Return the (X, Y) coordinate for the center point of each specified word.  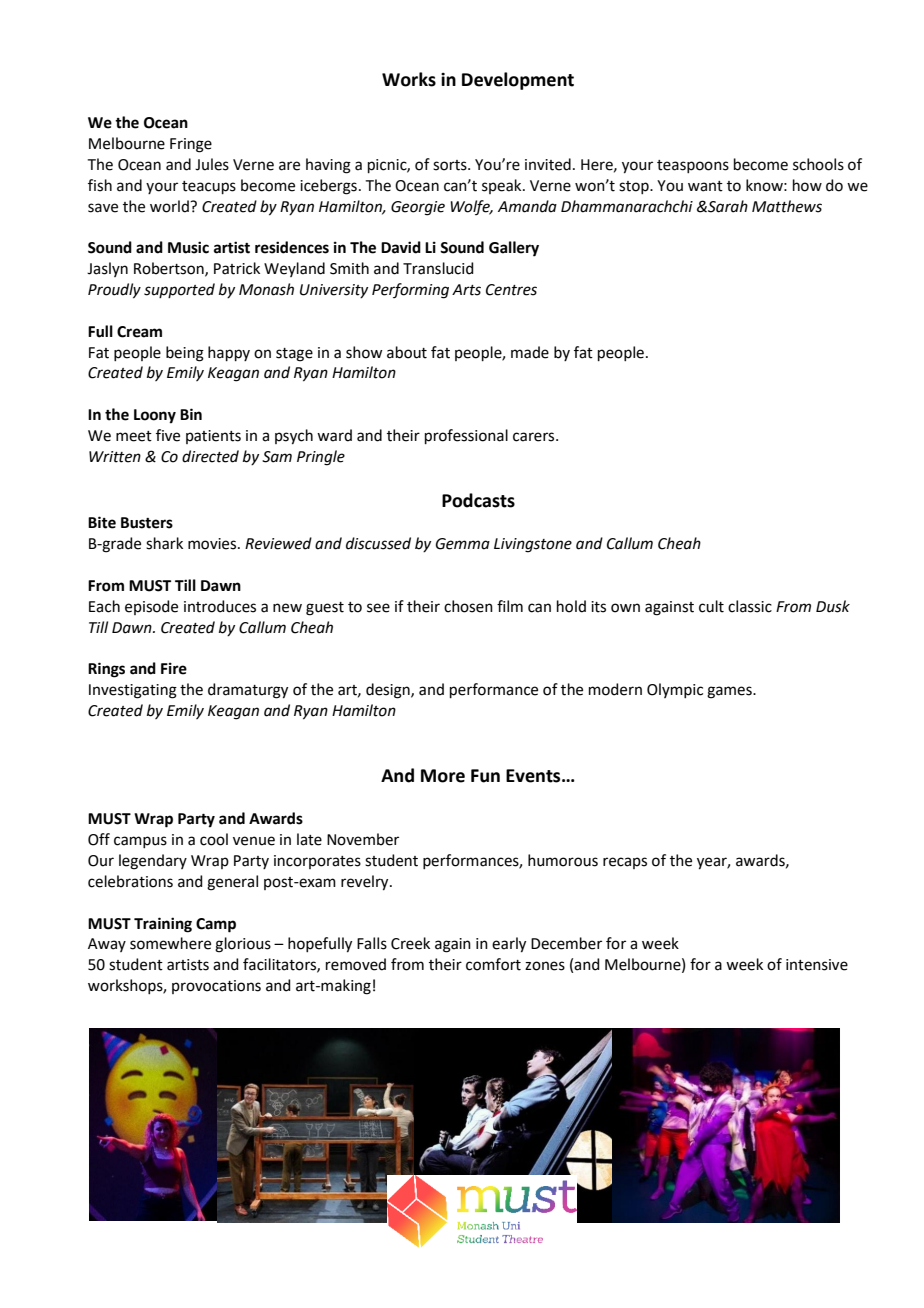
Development (518, 81)
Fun (485, 776)
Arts (466, 290)
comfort (493, 964)
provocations (216, 987)
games (730, 692)
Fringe (191, 145)
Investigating (133, 691)
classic (750, 606)
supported (179, 290)
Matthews (787, 206)
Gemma (463, 544)
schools (818, 164)
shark (164, 543)
